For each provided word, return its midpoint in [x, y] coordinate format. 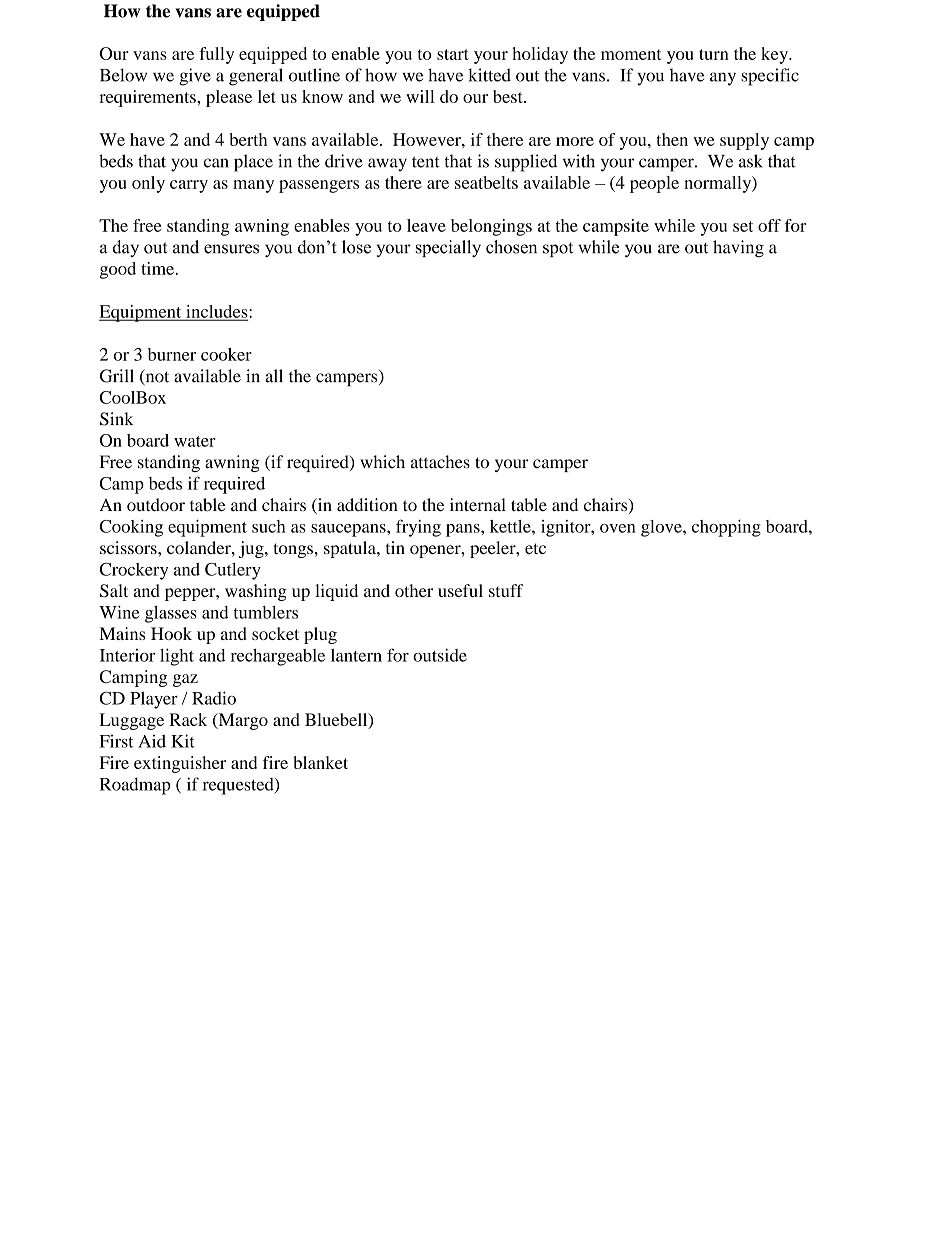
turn [714, 54]
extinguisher [180, 764]
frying [418, 528]
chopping [726, 528]
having [738, 249]
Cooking [131, 528]
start [453, 54]
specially [448, 248]
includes [217, 312]
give [195, 77]
